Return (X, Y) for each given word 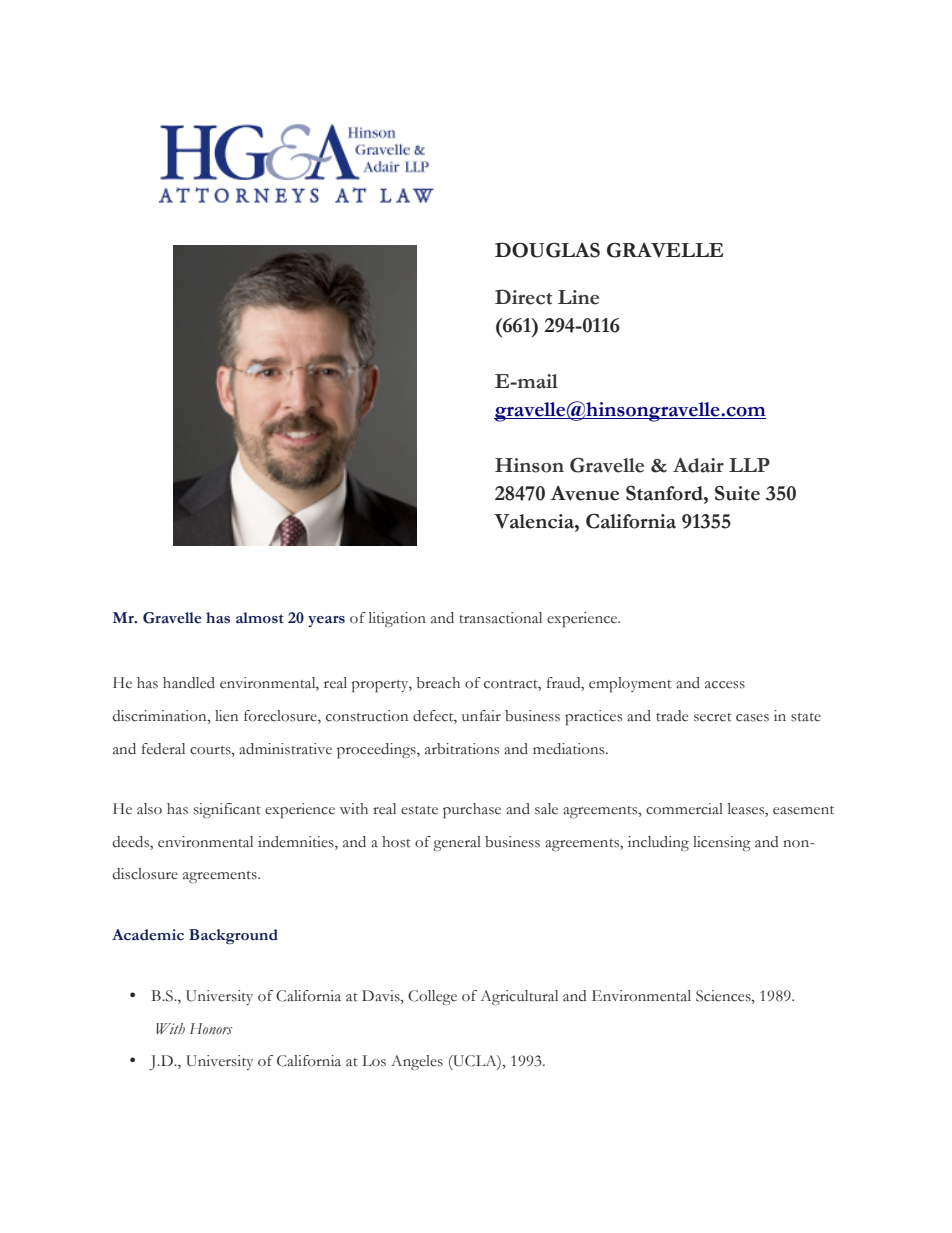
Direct (523, 297)
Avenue (585, 493)
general (457, 843)
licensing (722, 843)
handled (189, 683)
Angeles (417, 1062)
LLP (749, 465)
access (725, 685)
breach (438, 683)
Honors (211, 1029)
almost (260, 618)
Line (578, 297)
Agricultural (519, 997)
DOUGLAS (547, 250)
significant (227, 810)
